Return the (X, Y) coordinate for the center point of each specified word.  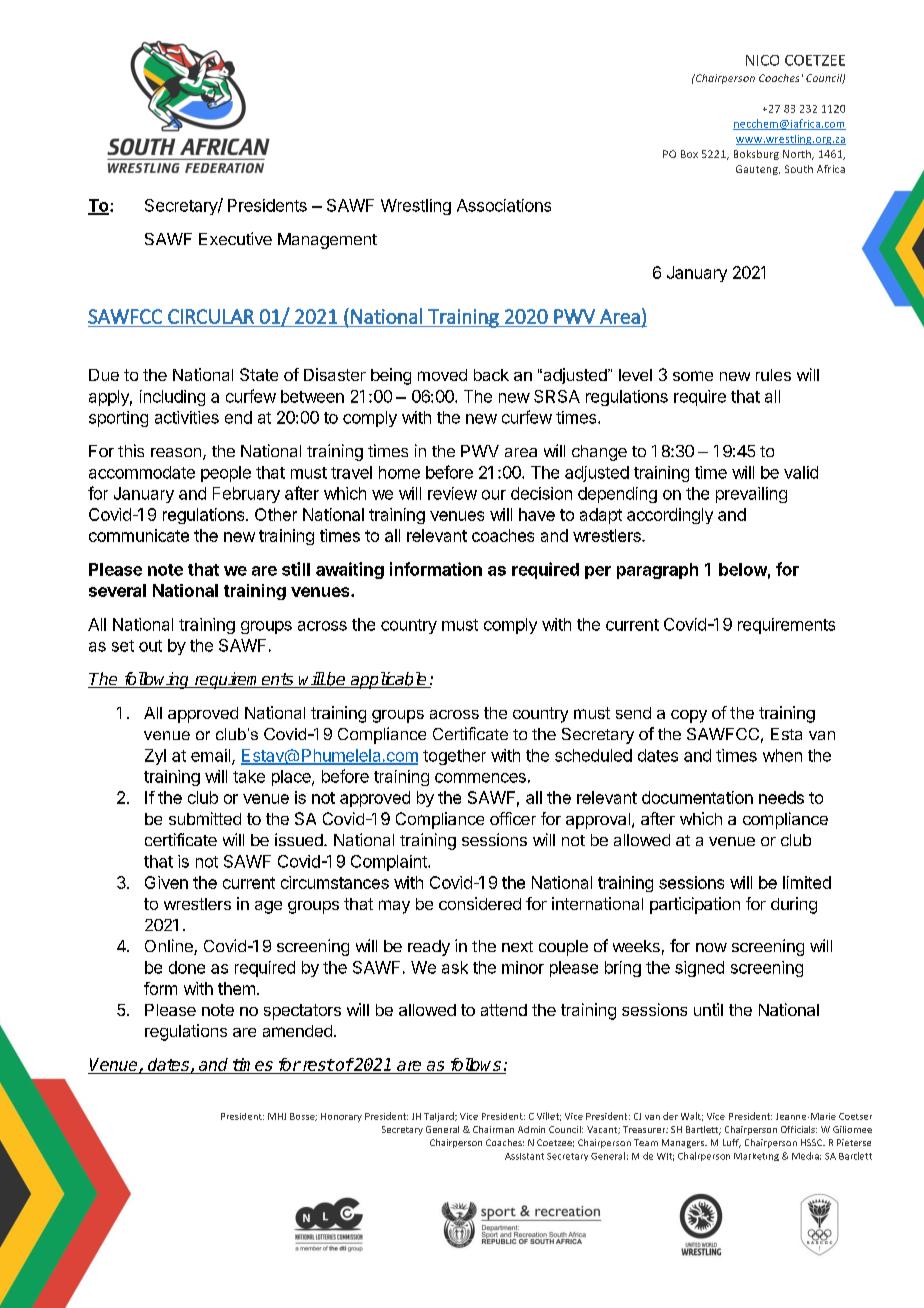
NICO (762, 60)
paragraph (657, 571)
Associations (504, 205)
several (117, 590)
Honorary (341, 1117)
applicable (388, 680)
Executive (235, 238)
